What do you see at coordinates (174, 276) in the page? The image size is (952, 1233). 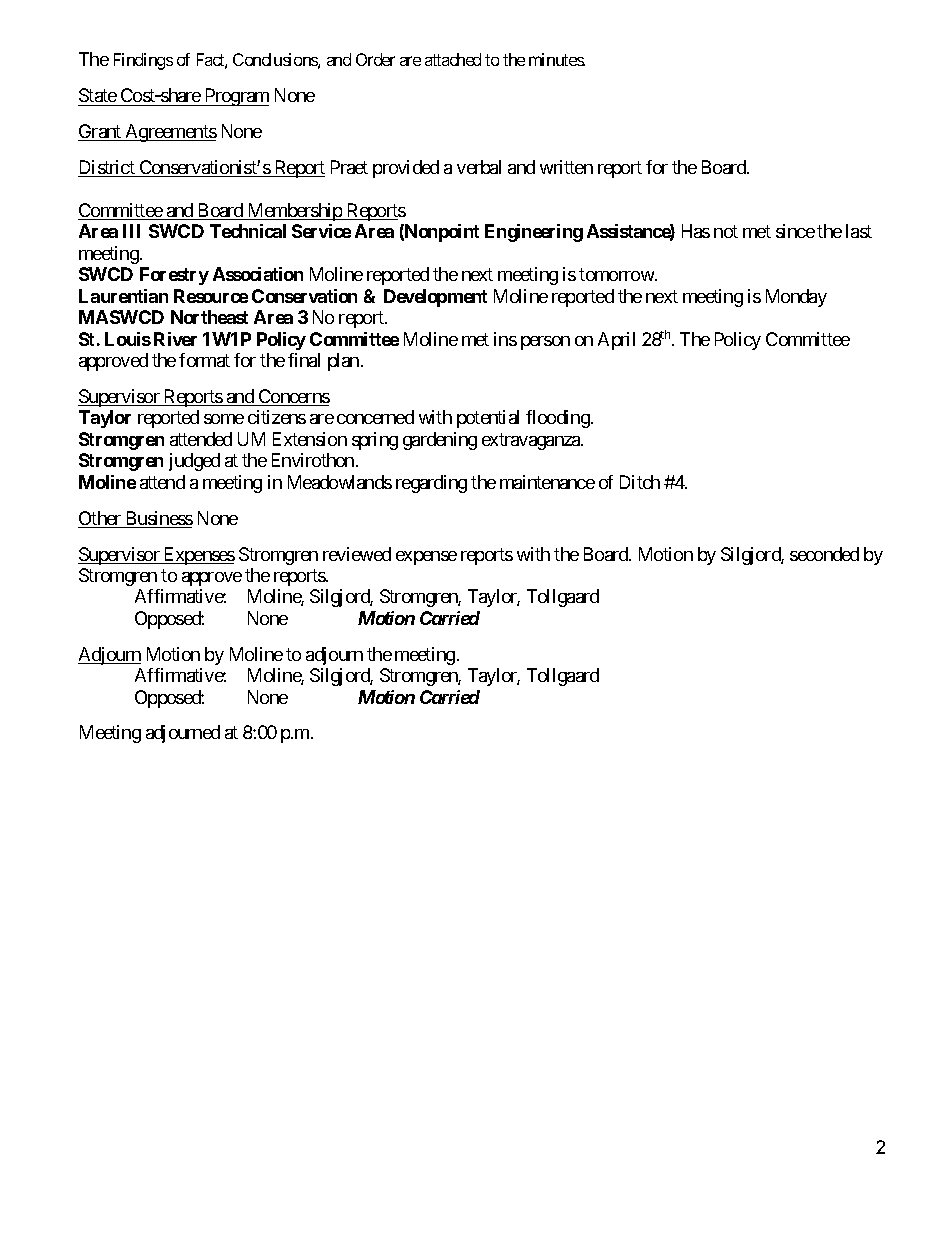 I see `Forestry` at bounding box center [174, 276].
